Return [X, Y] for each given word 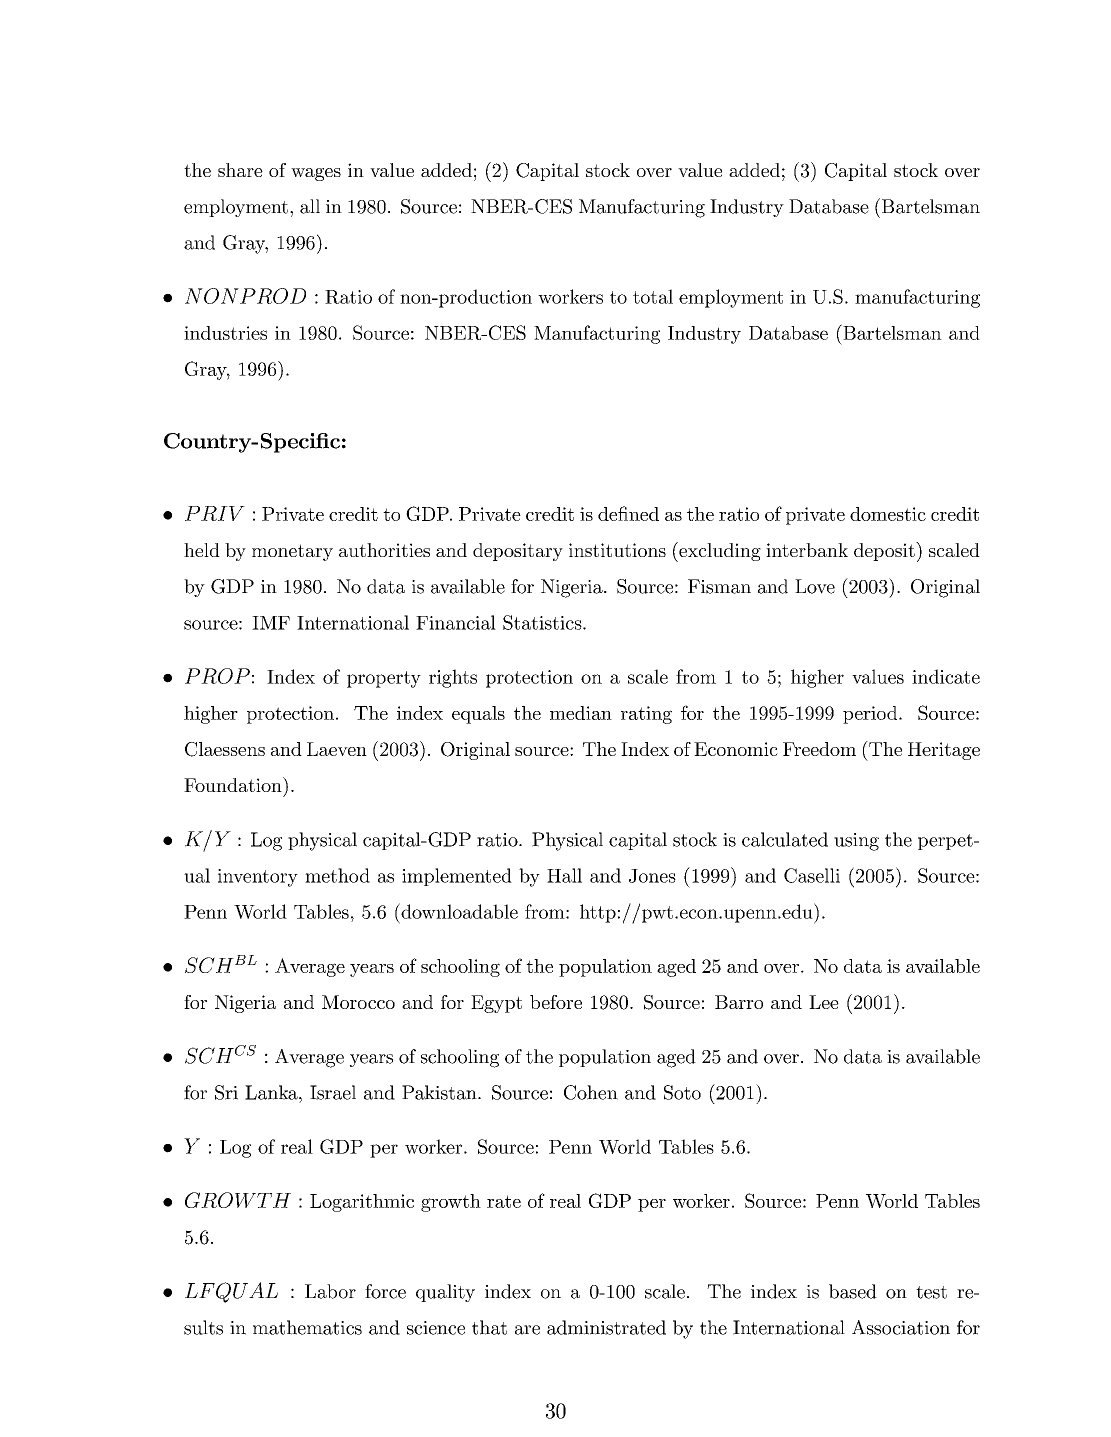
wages [316, 174]
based [853, 1291]
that [489, 1327]
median [581, 713]
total [653, 296]
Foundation [234, 784]
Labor [330, 1291]
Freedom [819, 749]
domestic [888, 514]
